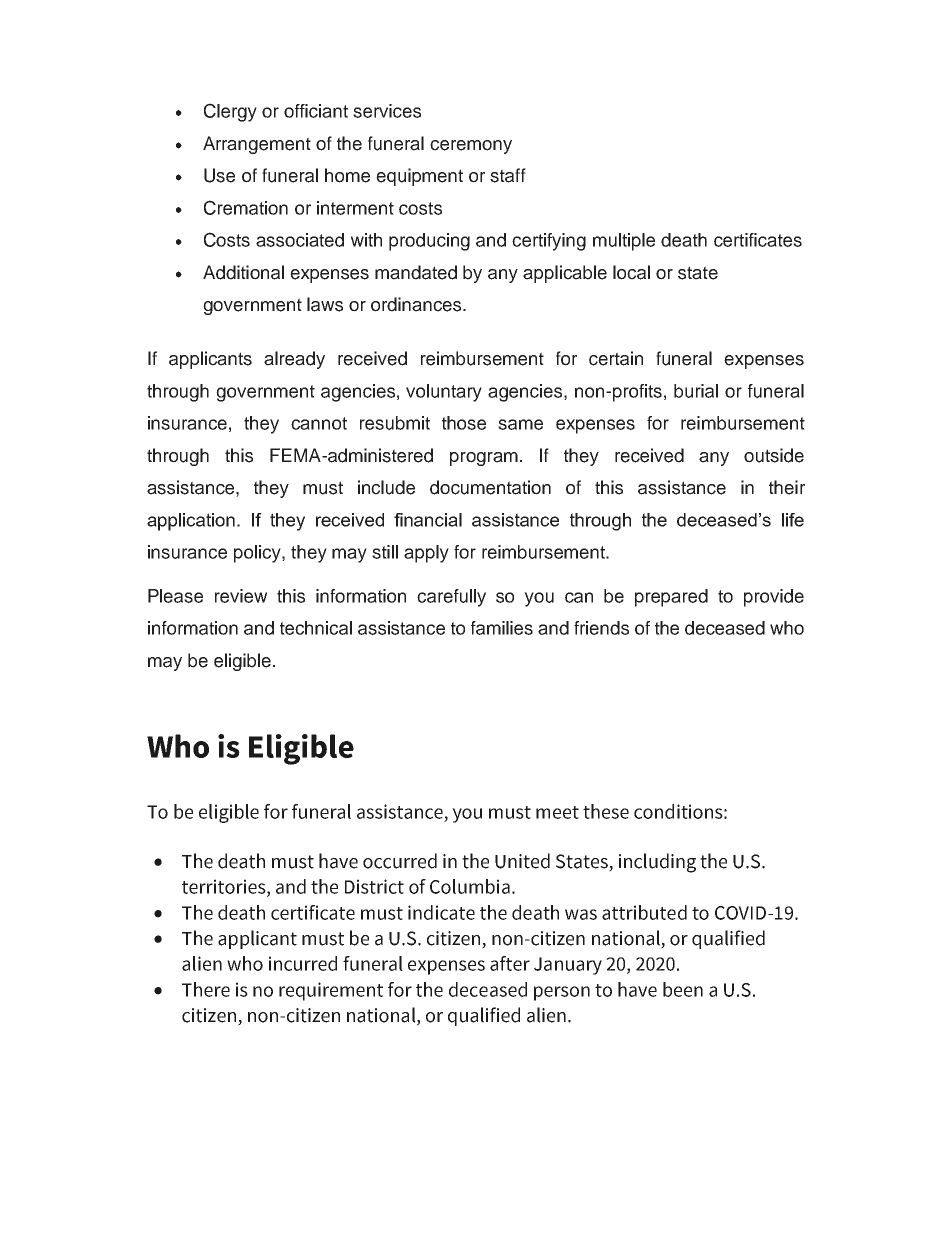  What do you see at coordinates (257, 145) in the document?
I see `Arrangement` at bounding box center [257, 145].
